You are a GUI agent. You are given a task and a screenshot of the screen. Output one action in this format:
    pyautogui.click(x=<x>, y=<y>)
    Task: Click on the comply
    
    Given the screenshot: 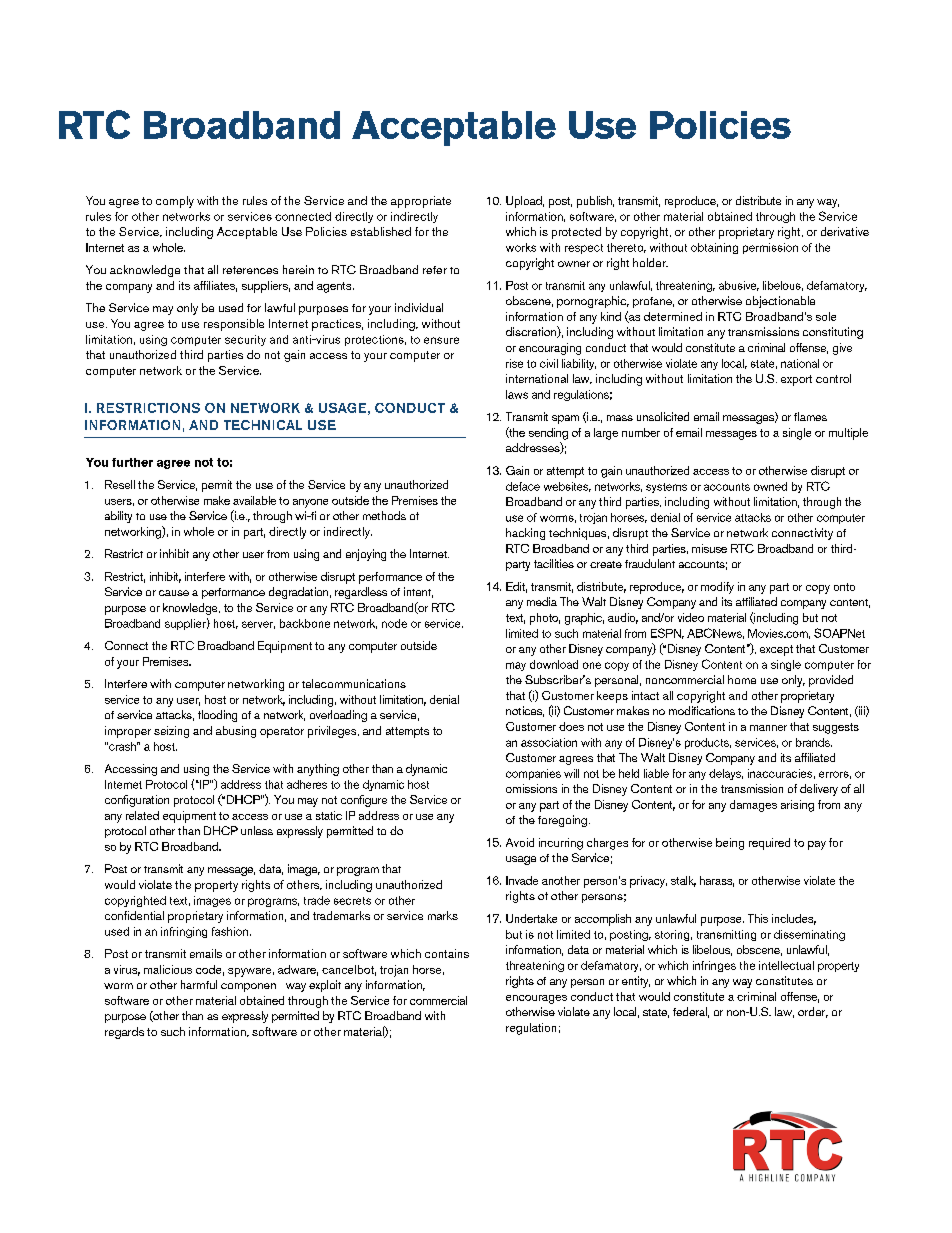 What is the action you would take?
    pyautogui.click(x=175, y=202)
